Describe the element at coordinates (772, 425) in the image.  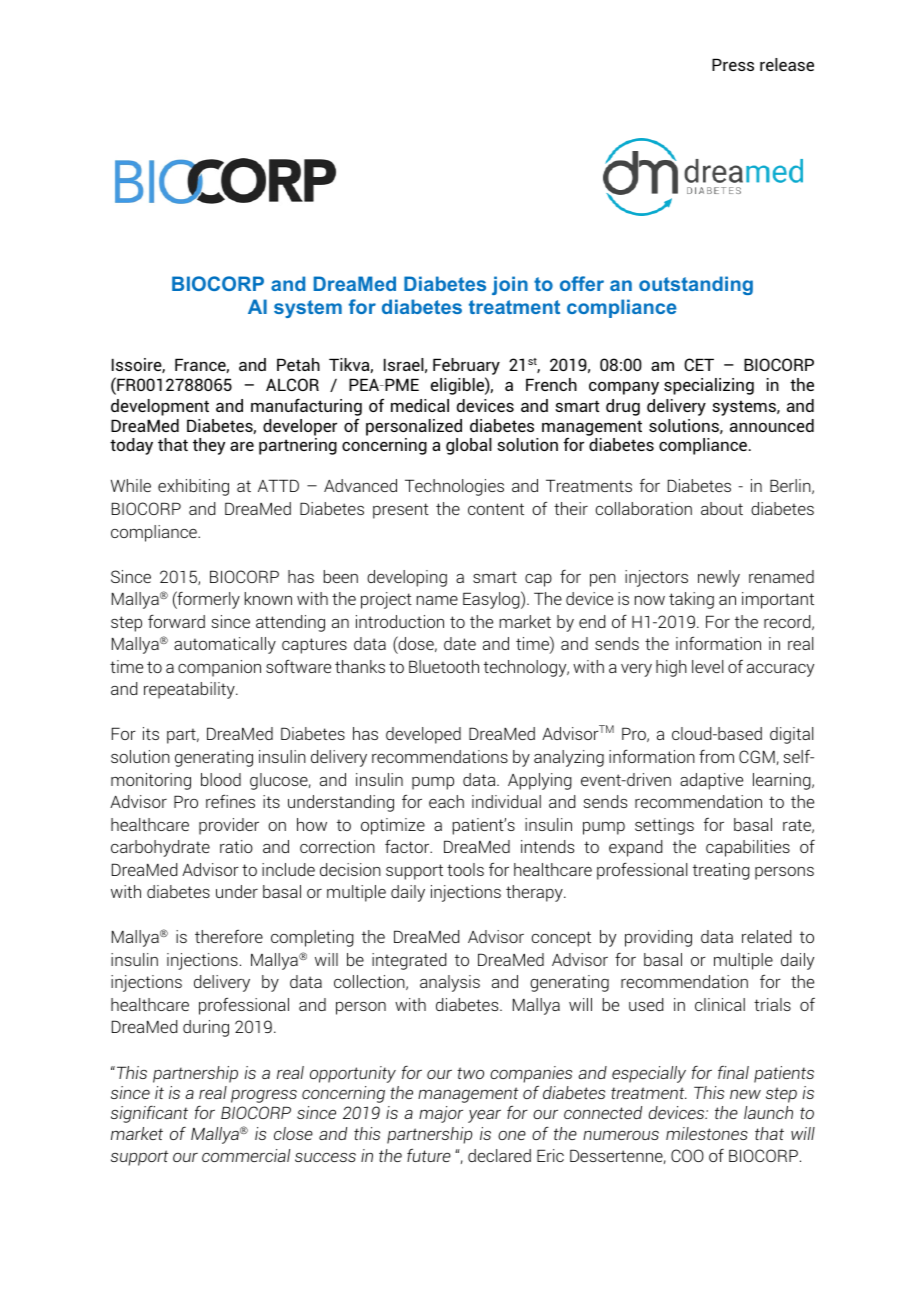
I see `announced` at that location.
